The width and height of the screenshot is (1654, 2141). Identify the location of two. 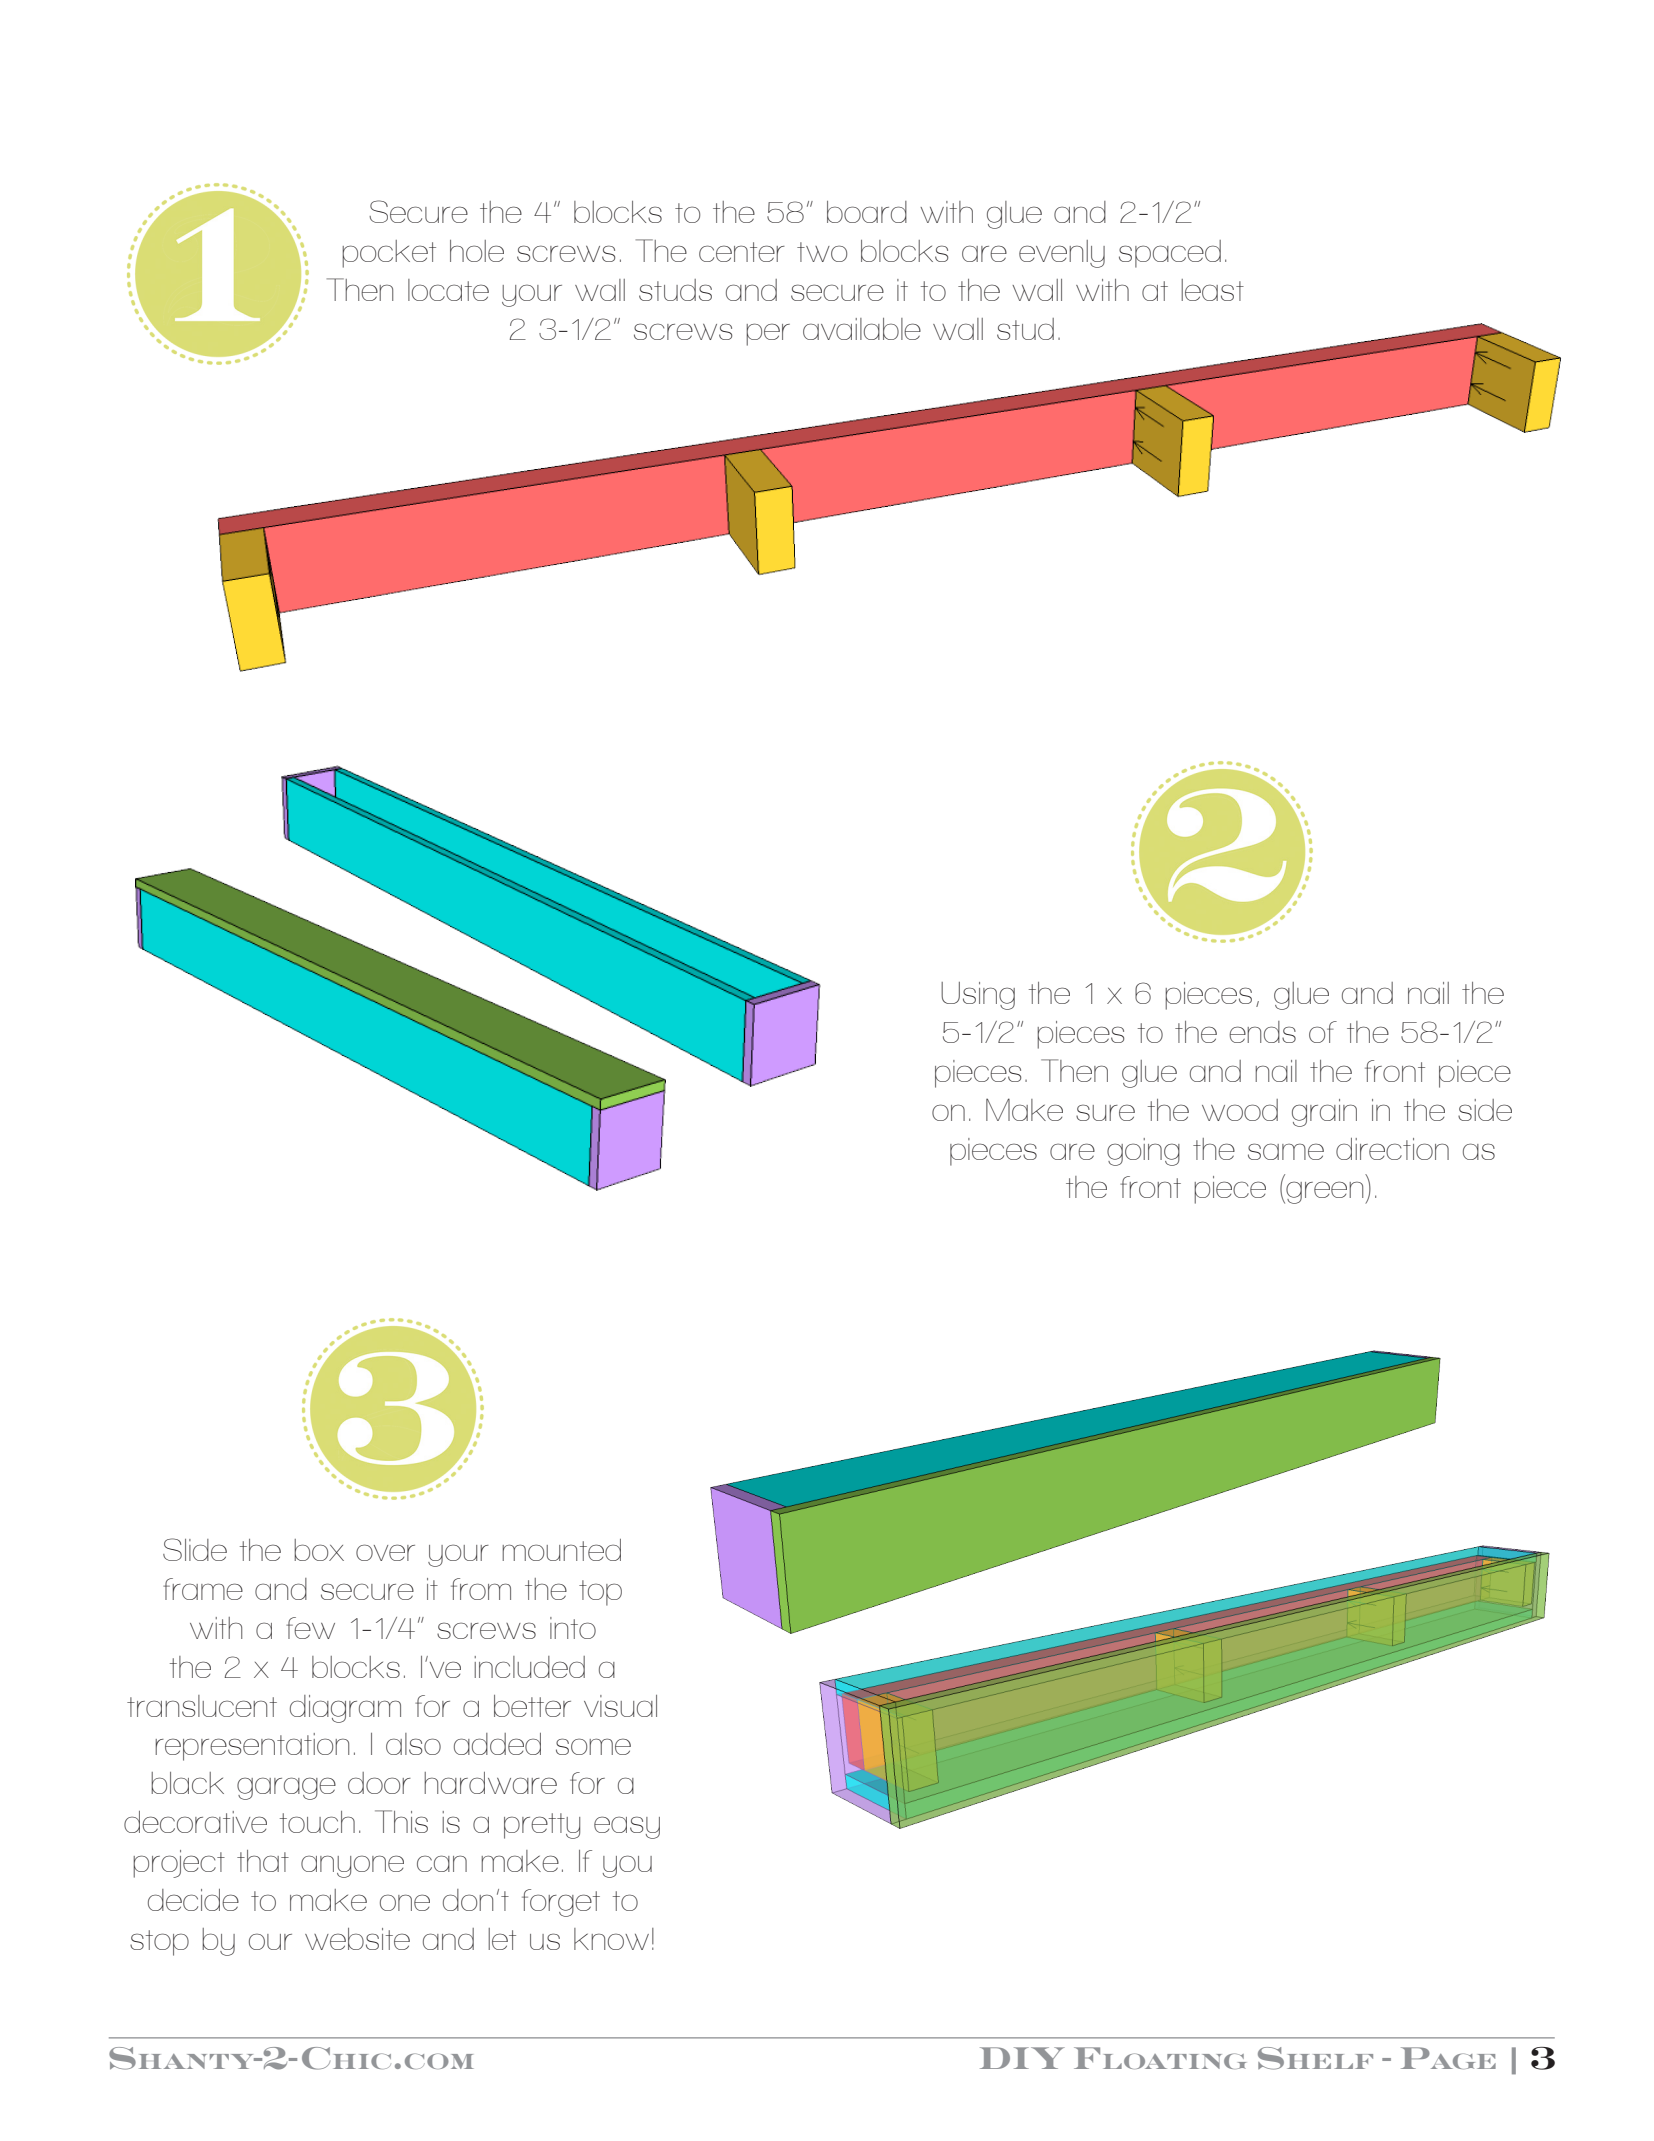
(822, 252).
